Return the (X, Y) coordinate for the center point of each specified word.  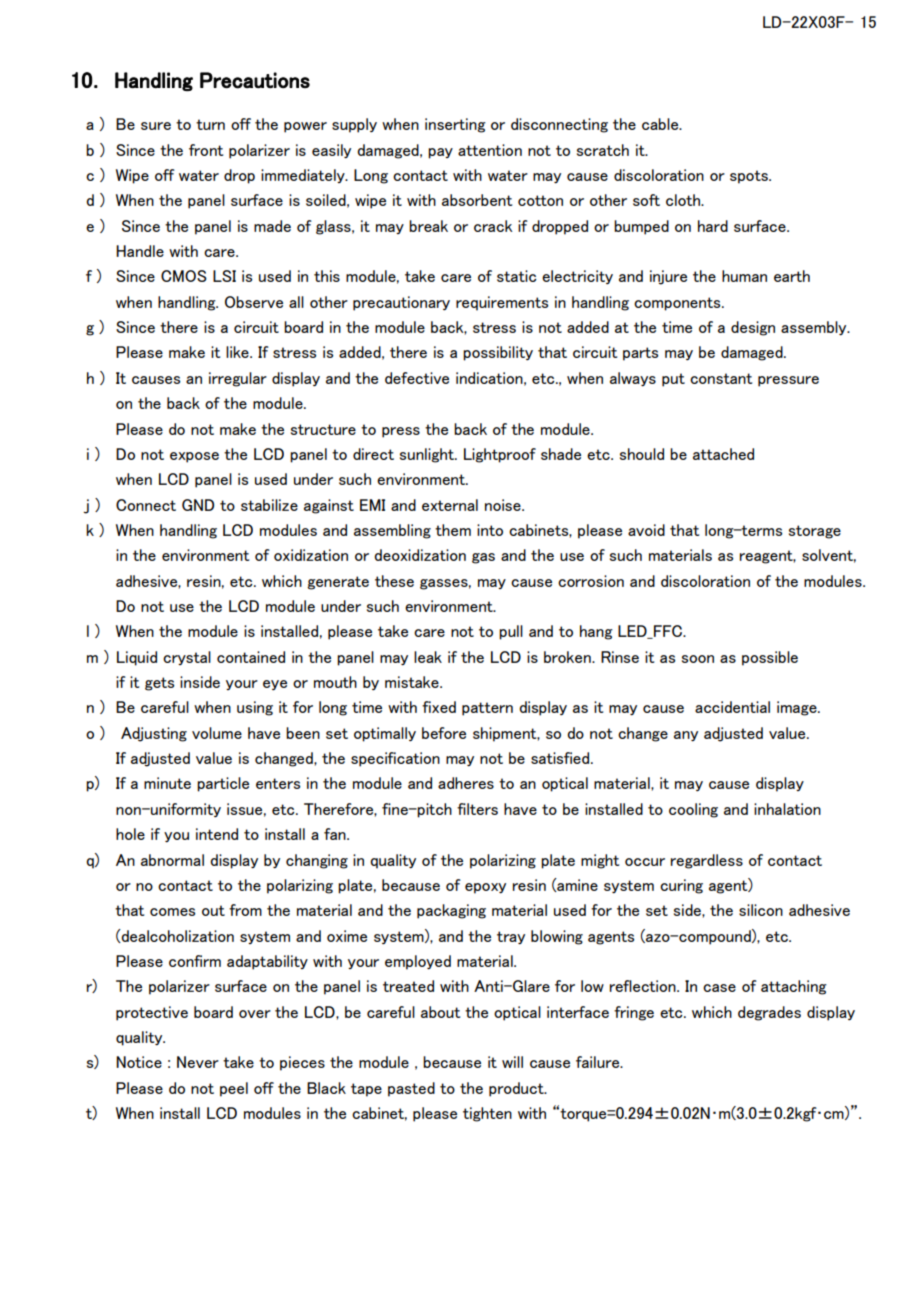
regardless (707, 861)
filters (477, 809)
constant (721, 378)
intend (217, 834)
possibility (498, 353)
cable (661, 124)
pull (511, 632)
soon (698, 659)
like (238, 352)
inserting (455, 125)
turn (210, 124)
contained (251, 657)
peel (234, 1089)
